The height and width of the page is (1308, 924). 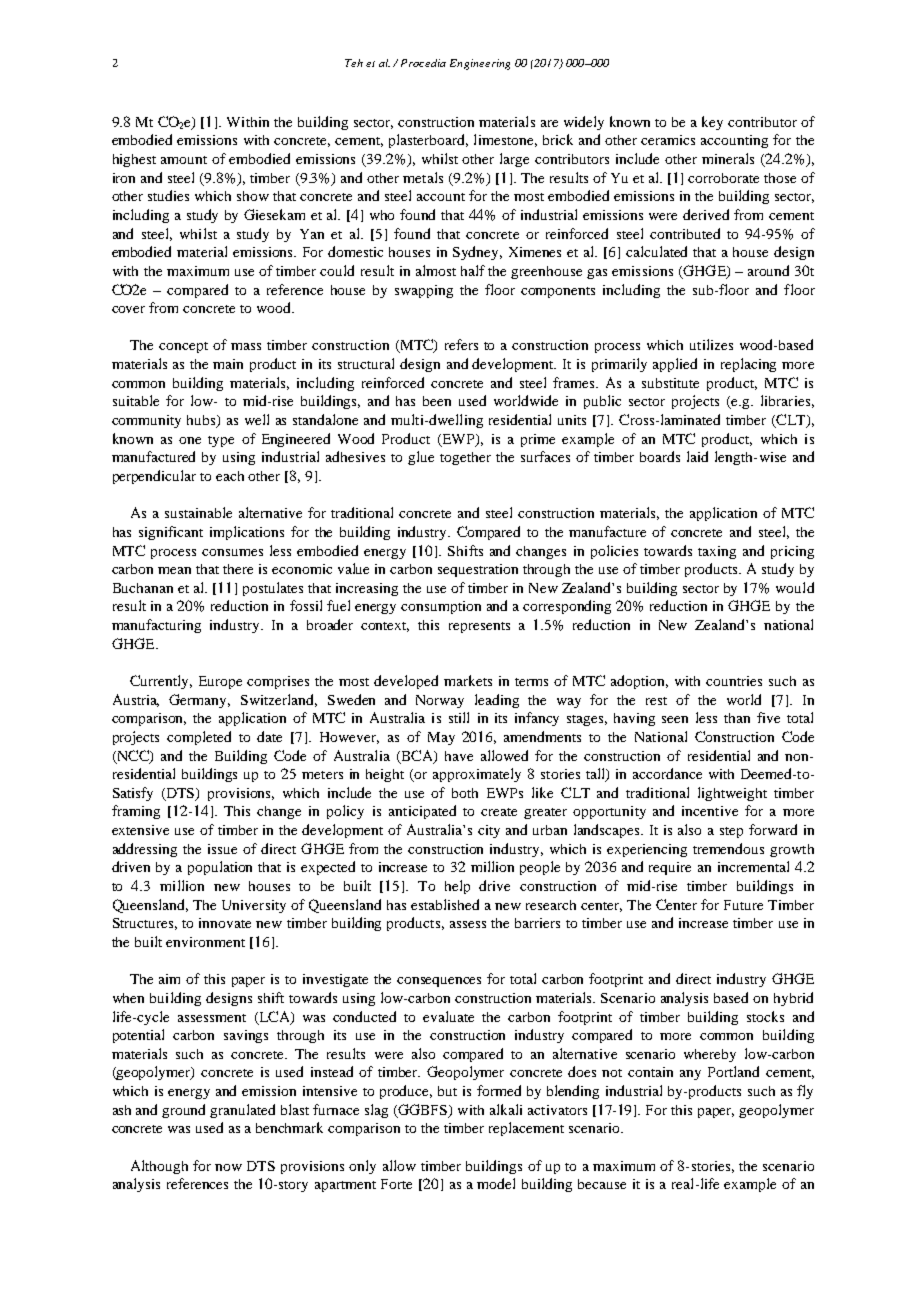 What do you see at coordinates (457, 887) in the page?
I see `help` at bounding box center [457, 887].
